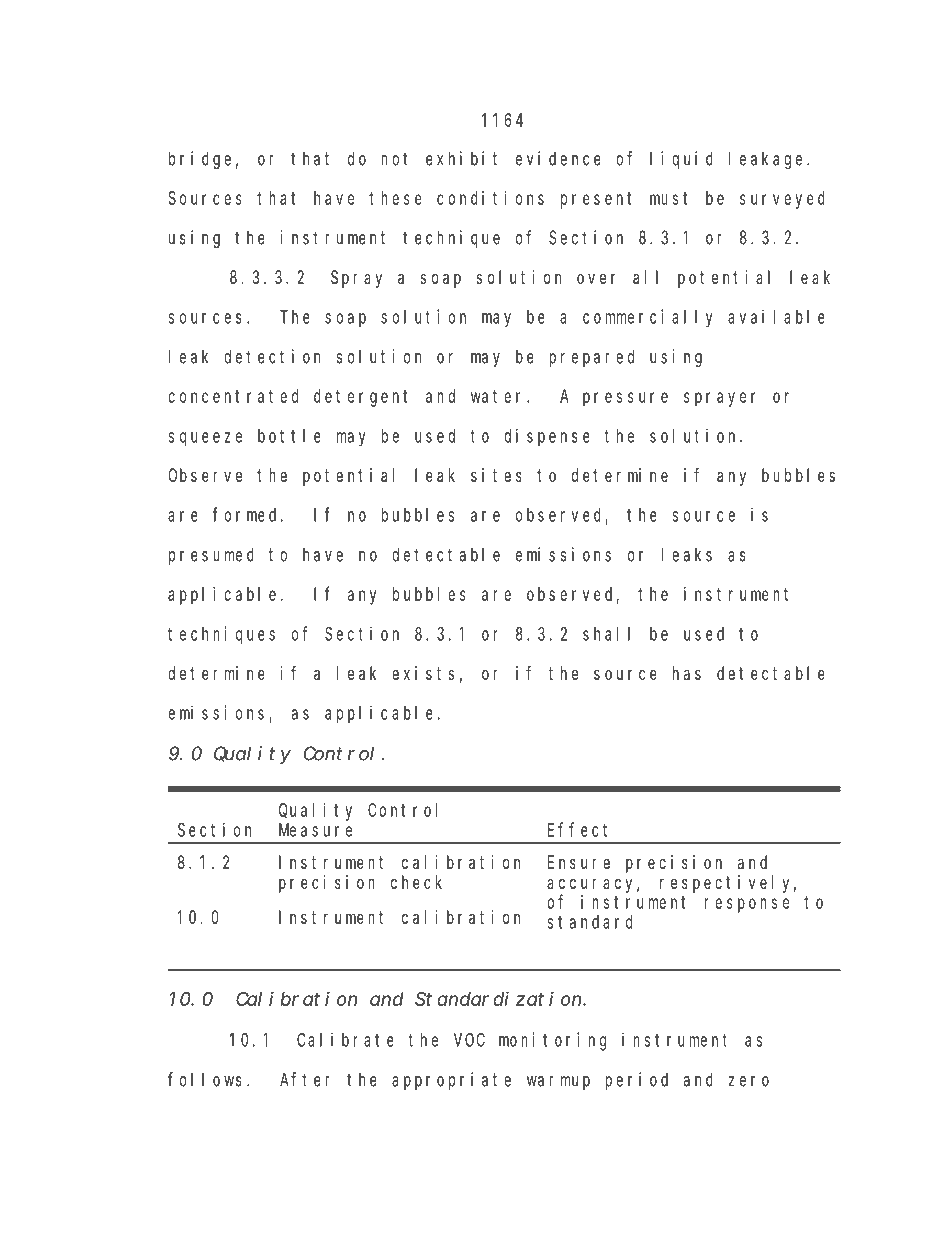  What do you see at coordinates (345, 1039) in the page?
I see `Calibrate` at bounding box center [345, 1039].
